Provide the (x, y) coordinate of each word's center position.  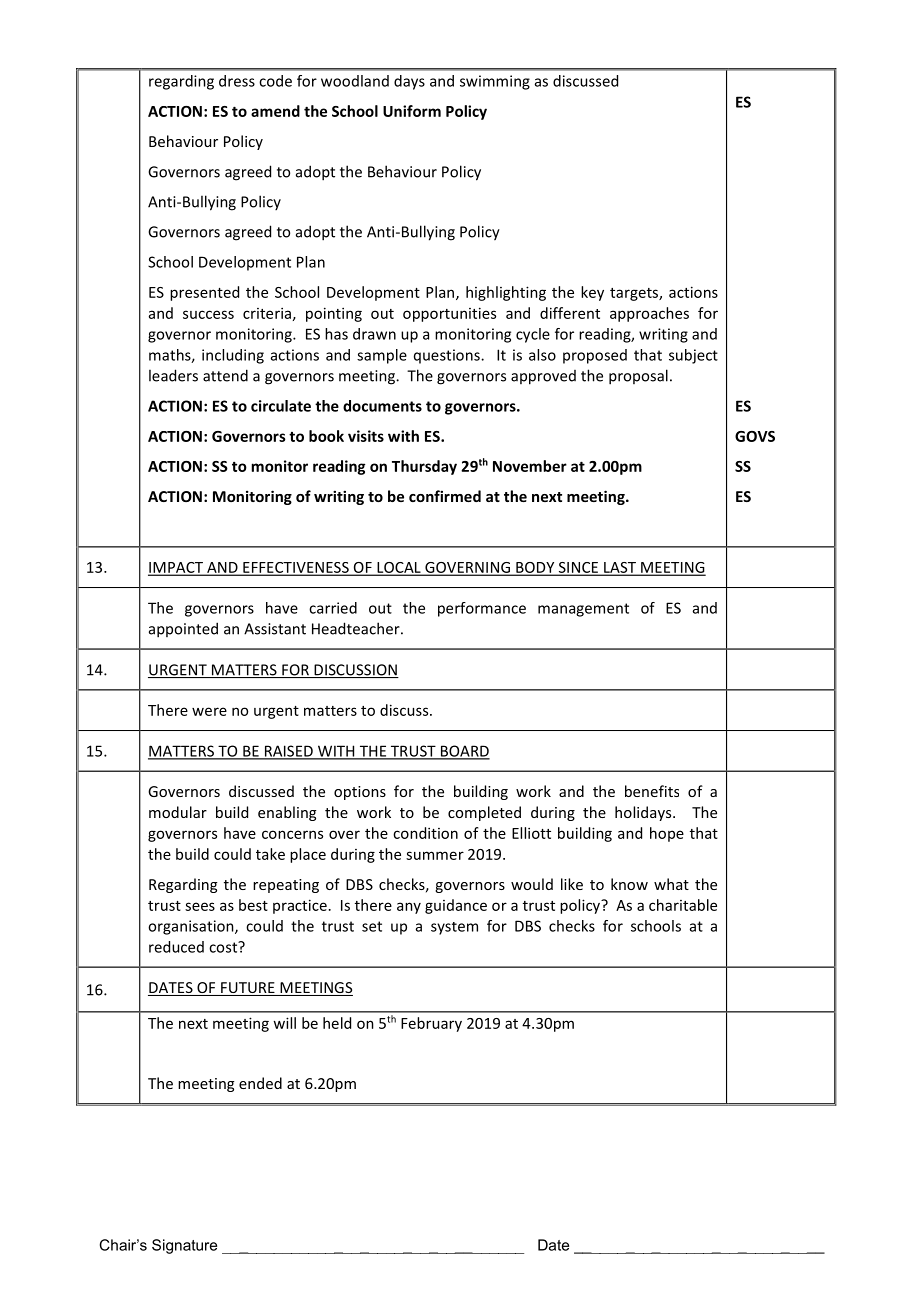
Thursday (424, 467)
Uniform (412, 111)
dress (237, 81)
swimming (495, 82)
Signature (184, 1246)
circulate (281, 406)
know (629, 884)
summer (435, 855)
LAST (620, 568)
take (270, 854)
